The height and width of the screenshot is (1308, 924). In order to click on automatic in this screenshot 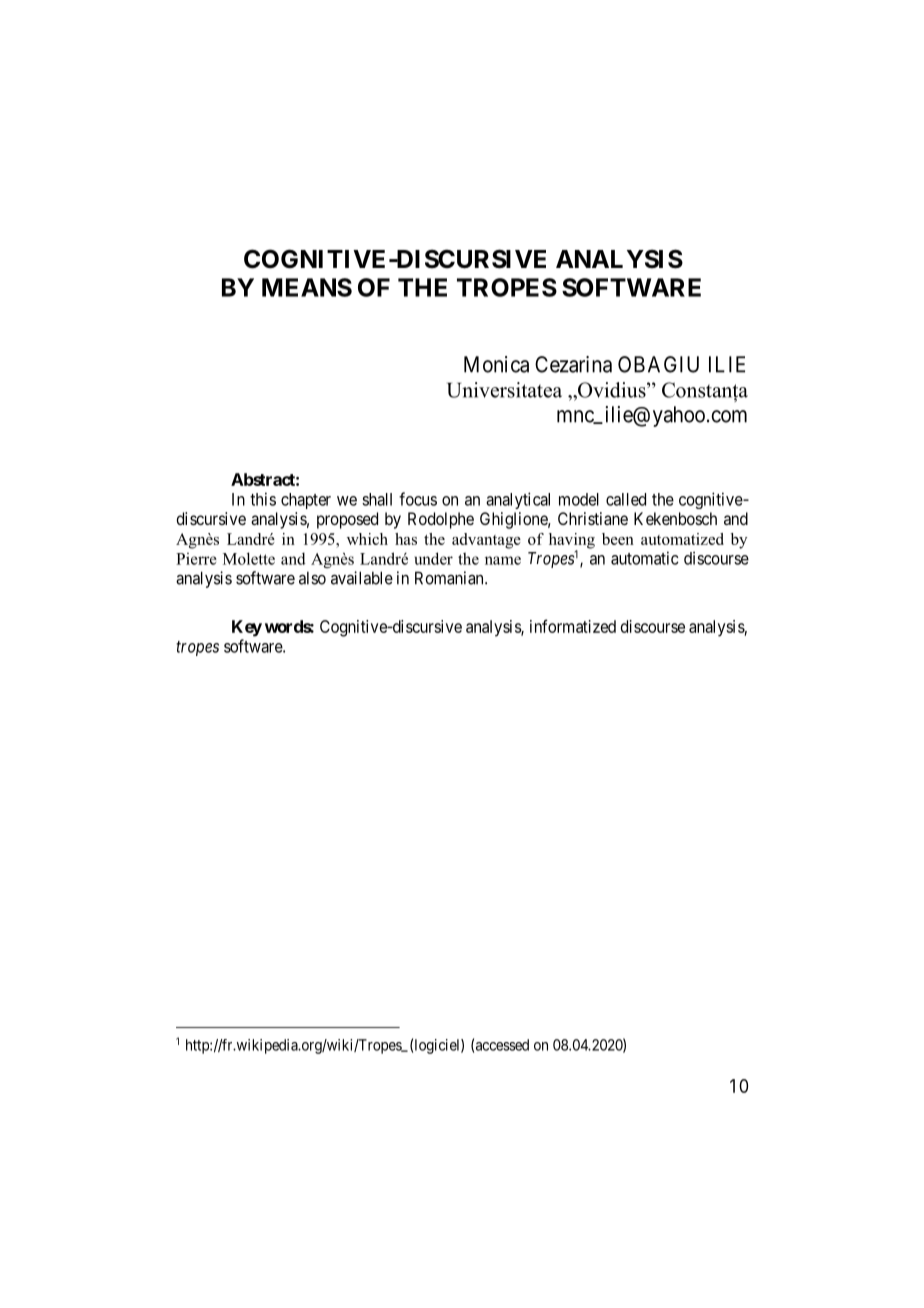, I will do `click(645, 558)`.
